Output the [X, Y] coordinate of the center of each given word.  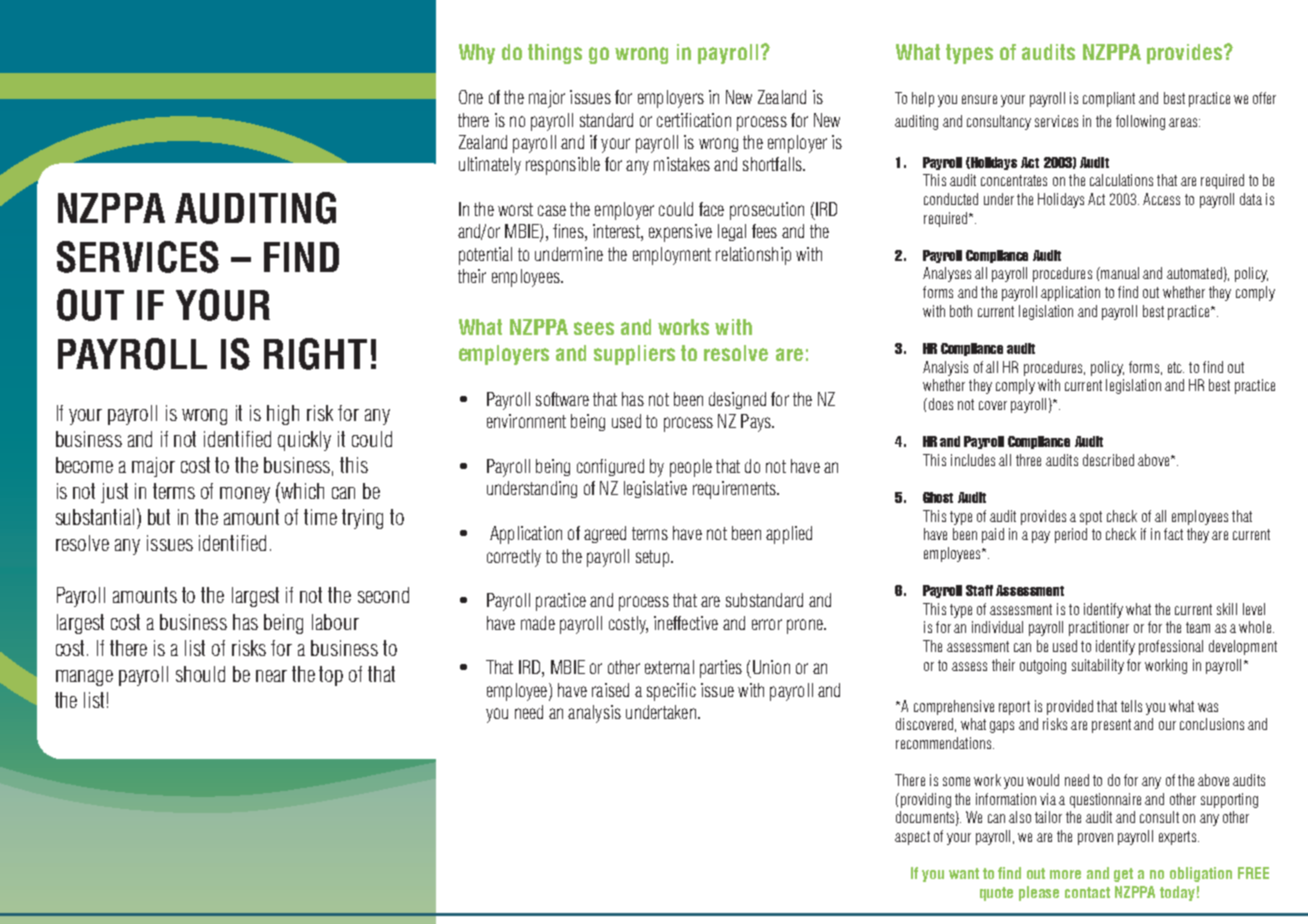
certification [694, 120]
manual [1119, 273]
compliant [1109, 99]
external [669, 667]
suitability [1098, 666]
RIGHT [315, 354]
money [245, 495]
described [1108, 460]
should [200, 674]
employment [672, 256]
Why [477, 54]
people [691, 468]
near [271, 676]
